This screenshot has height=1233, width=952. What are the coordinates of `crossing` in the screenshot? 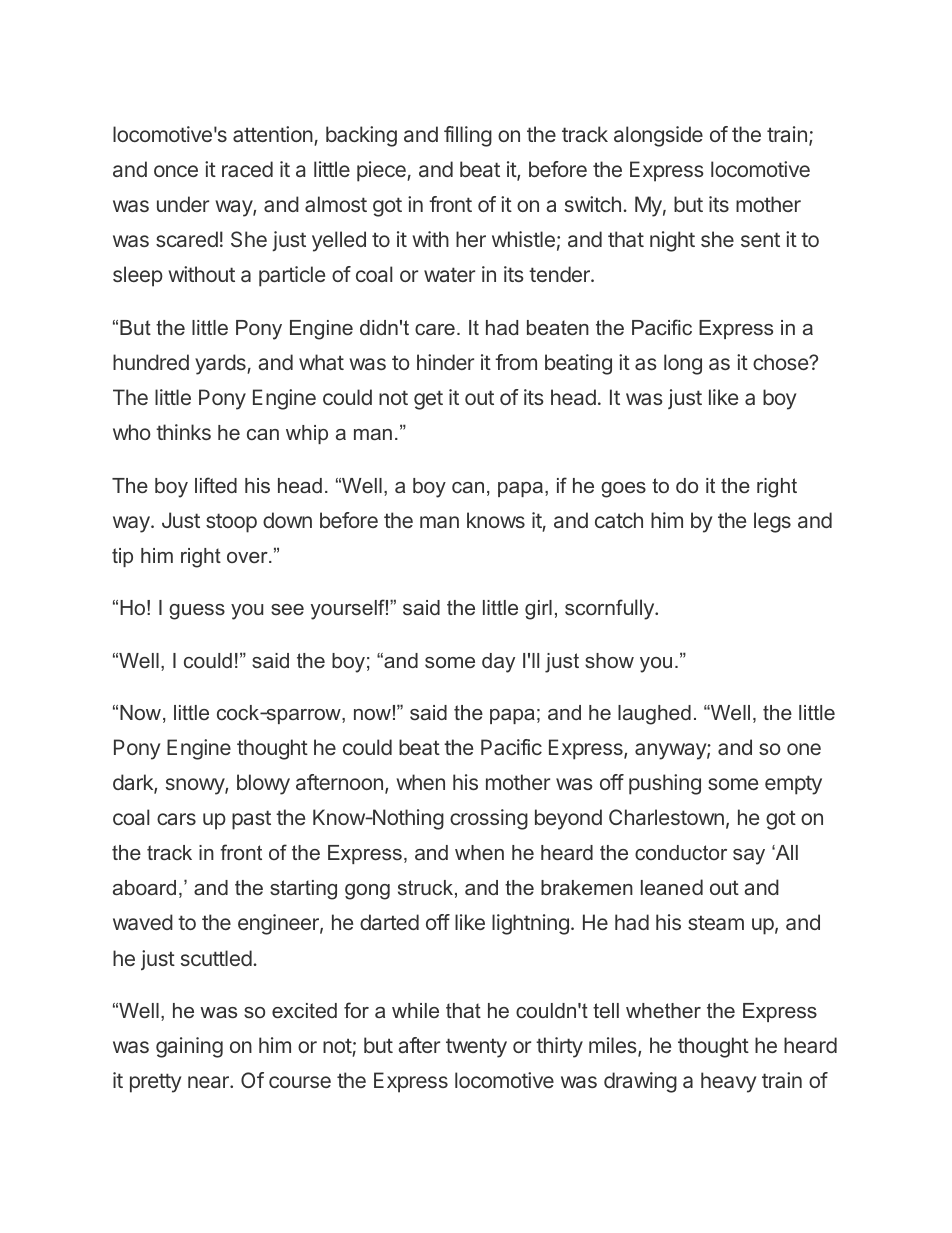 It's located at (489, 819).
